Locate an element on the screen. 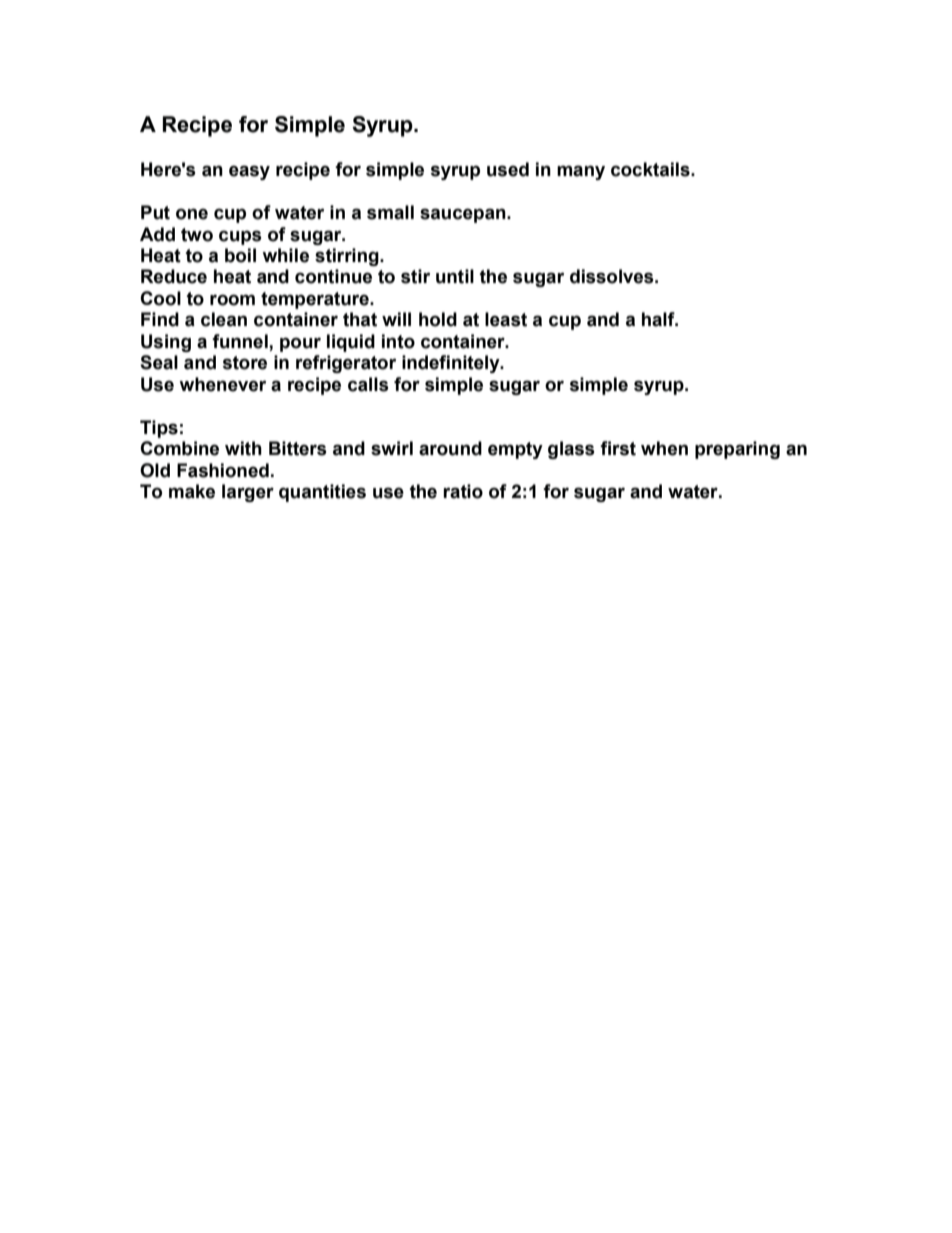 Image resolution: width=952 pixels, height=1233 pixels. used is located at coordinates (508, 169).
